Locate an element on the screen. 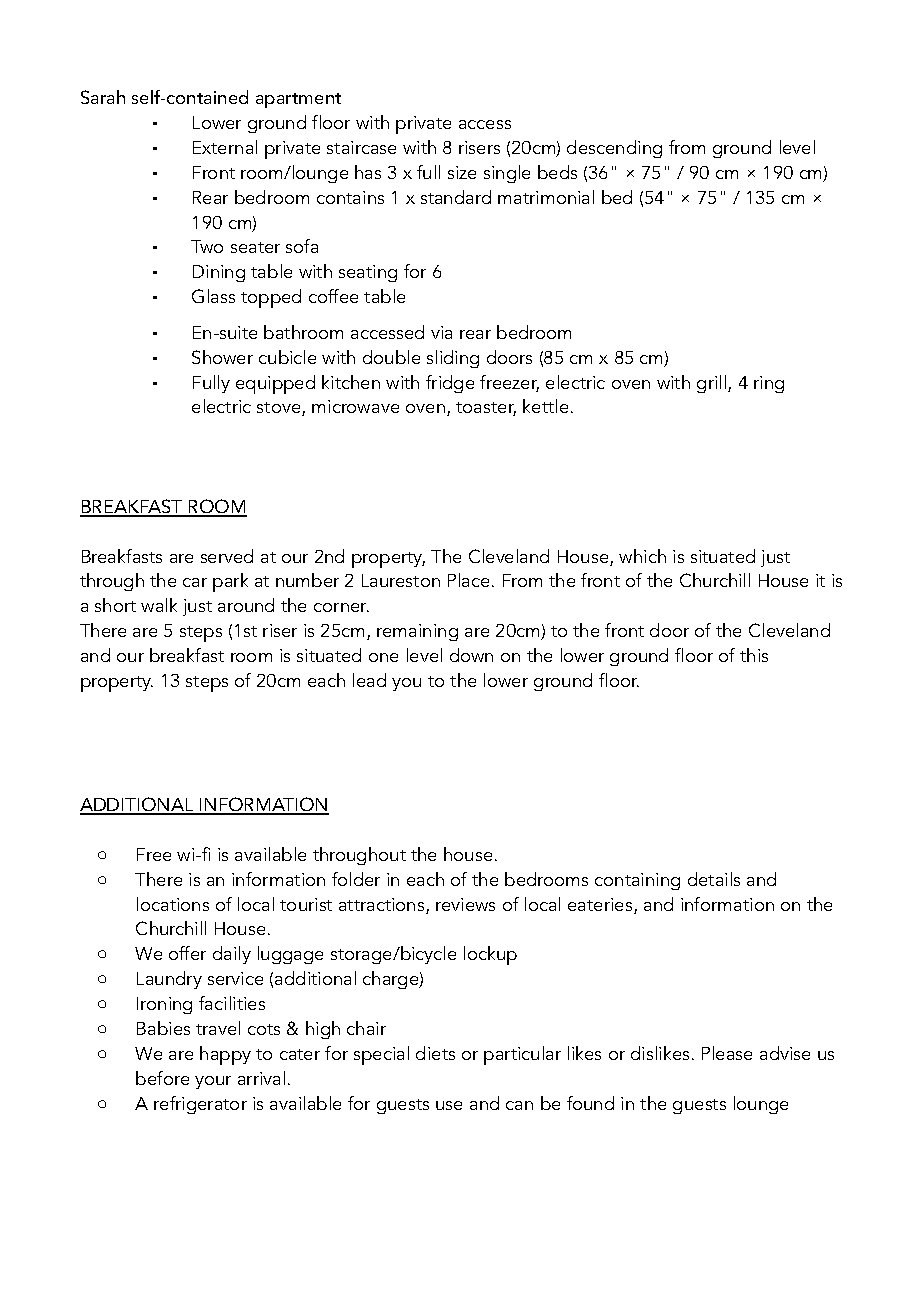 This screenshot has width=924, height=1308. External is located at coordinates (225, 147).
